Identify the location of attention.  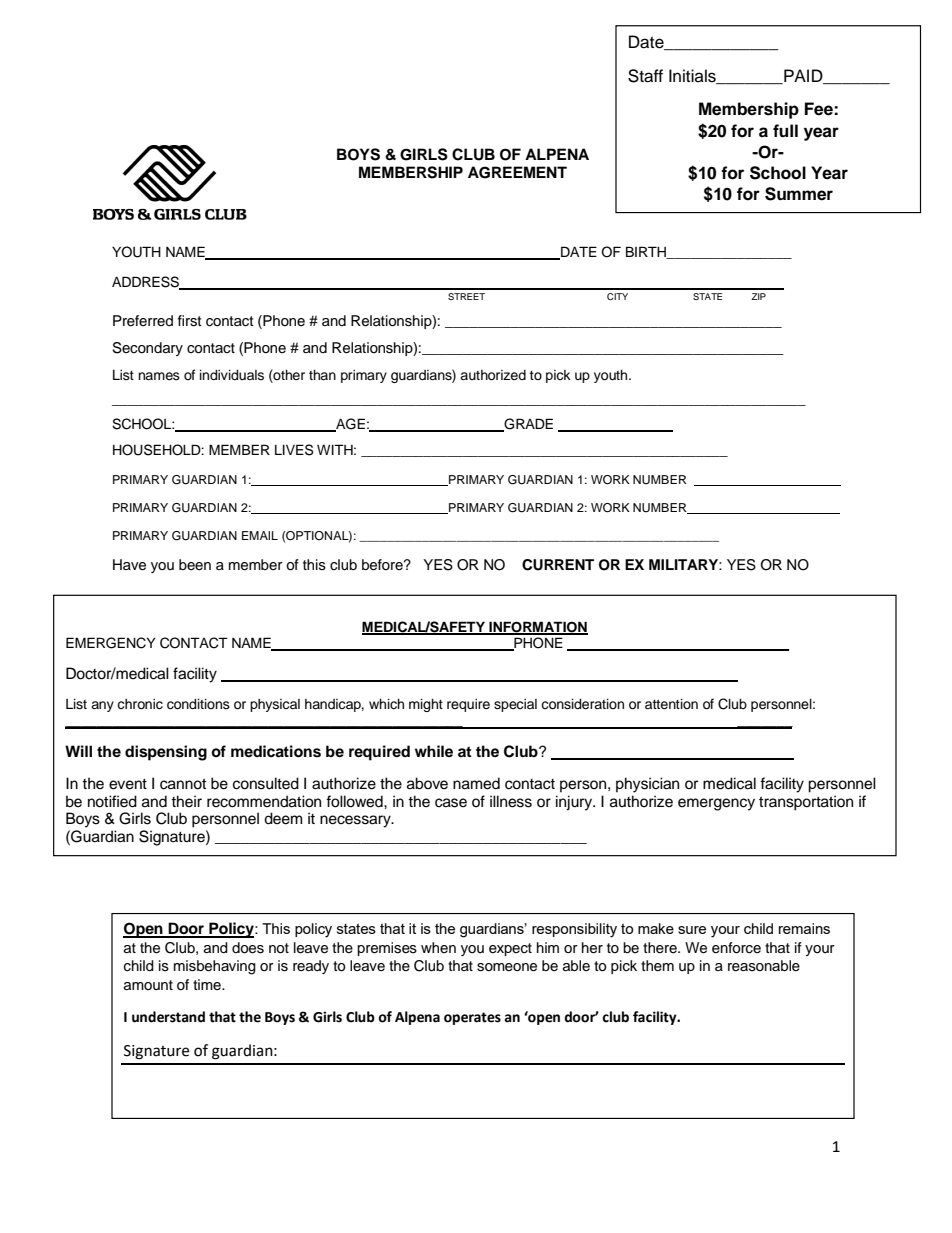
(671, 704).
